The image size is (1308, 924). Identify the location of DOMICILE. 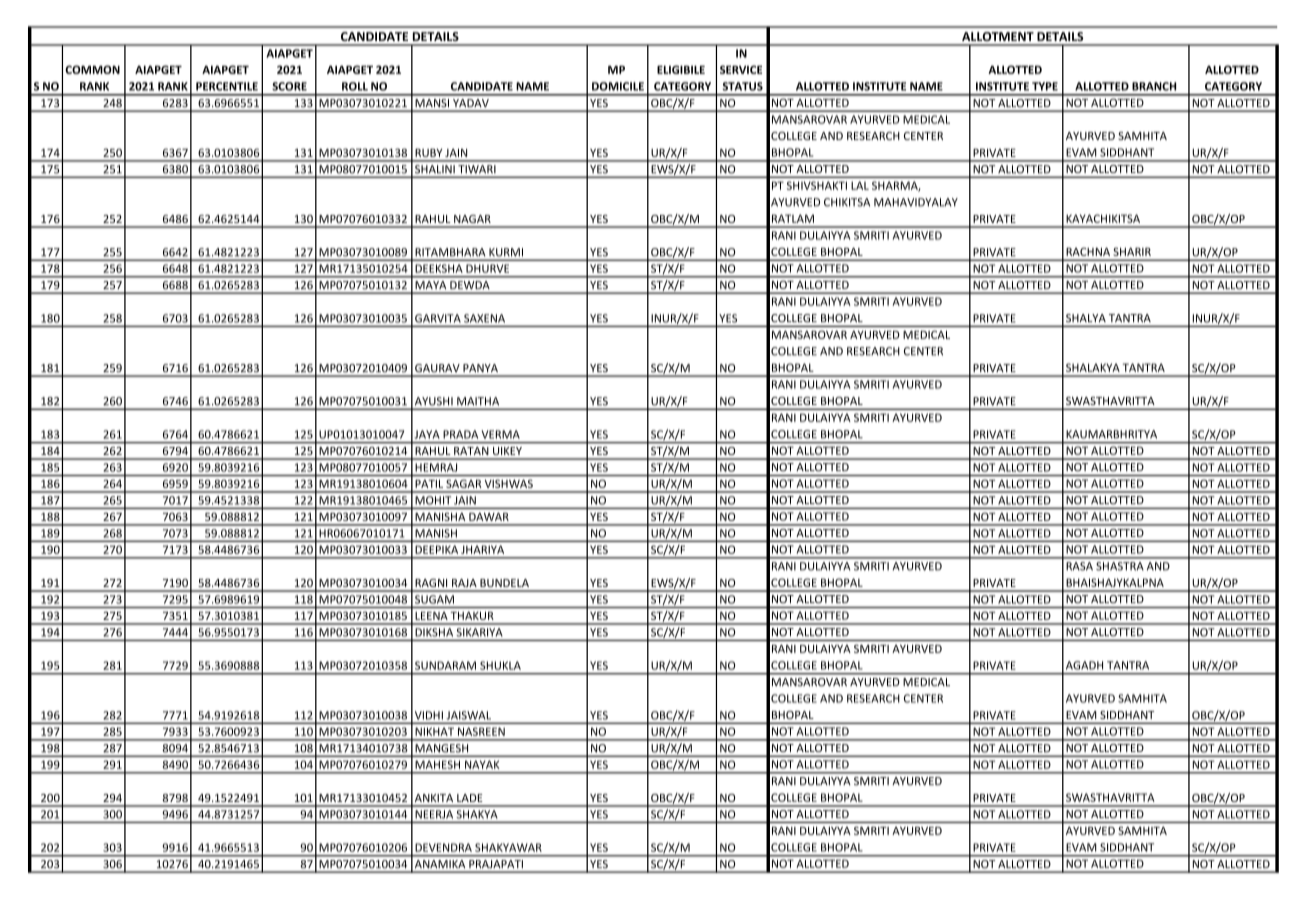
(618, 86).
